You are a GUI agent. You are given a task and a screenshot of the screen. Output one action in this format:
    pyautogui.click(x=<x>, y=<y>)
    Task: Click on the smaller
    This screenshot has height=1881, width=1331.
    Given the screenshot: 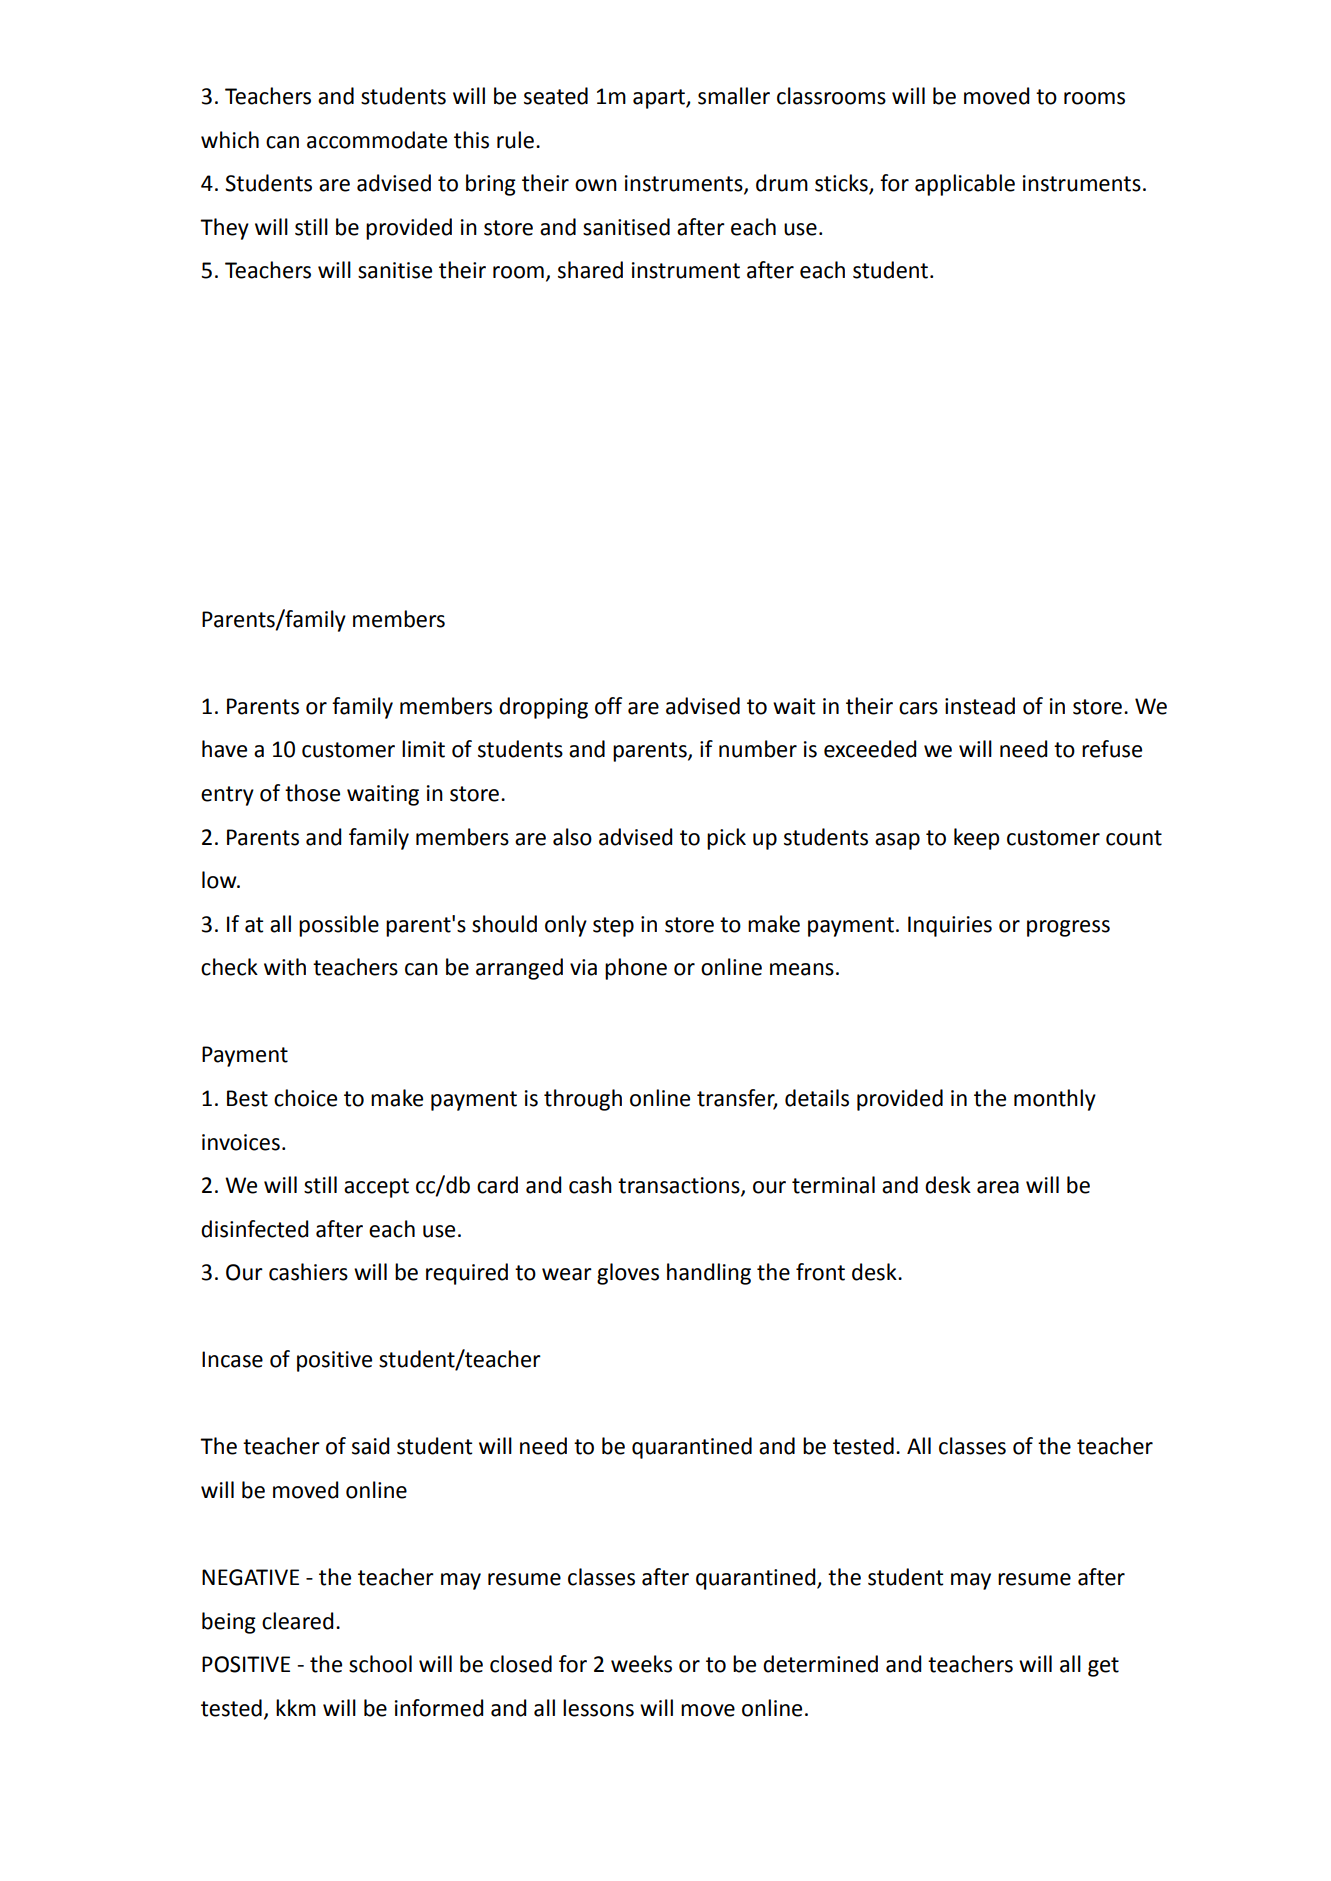 What is the action you would take?
    pyautogui.click(x=734, y=96)
